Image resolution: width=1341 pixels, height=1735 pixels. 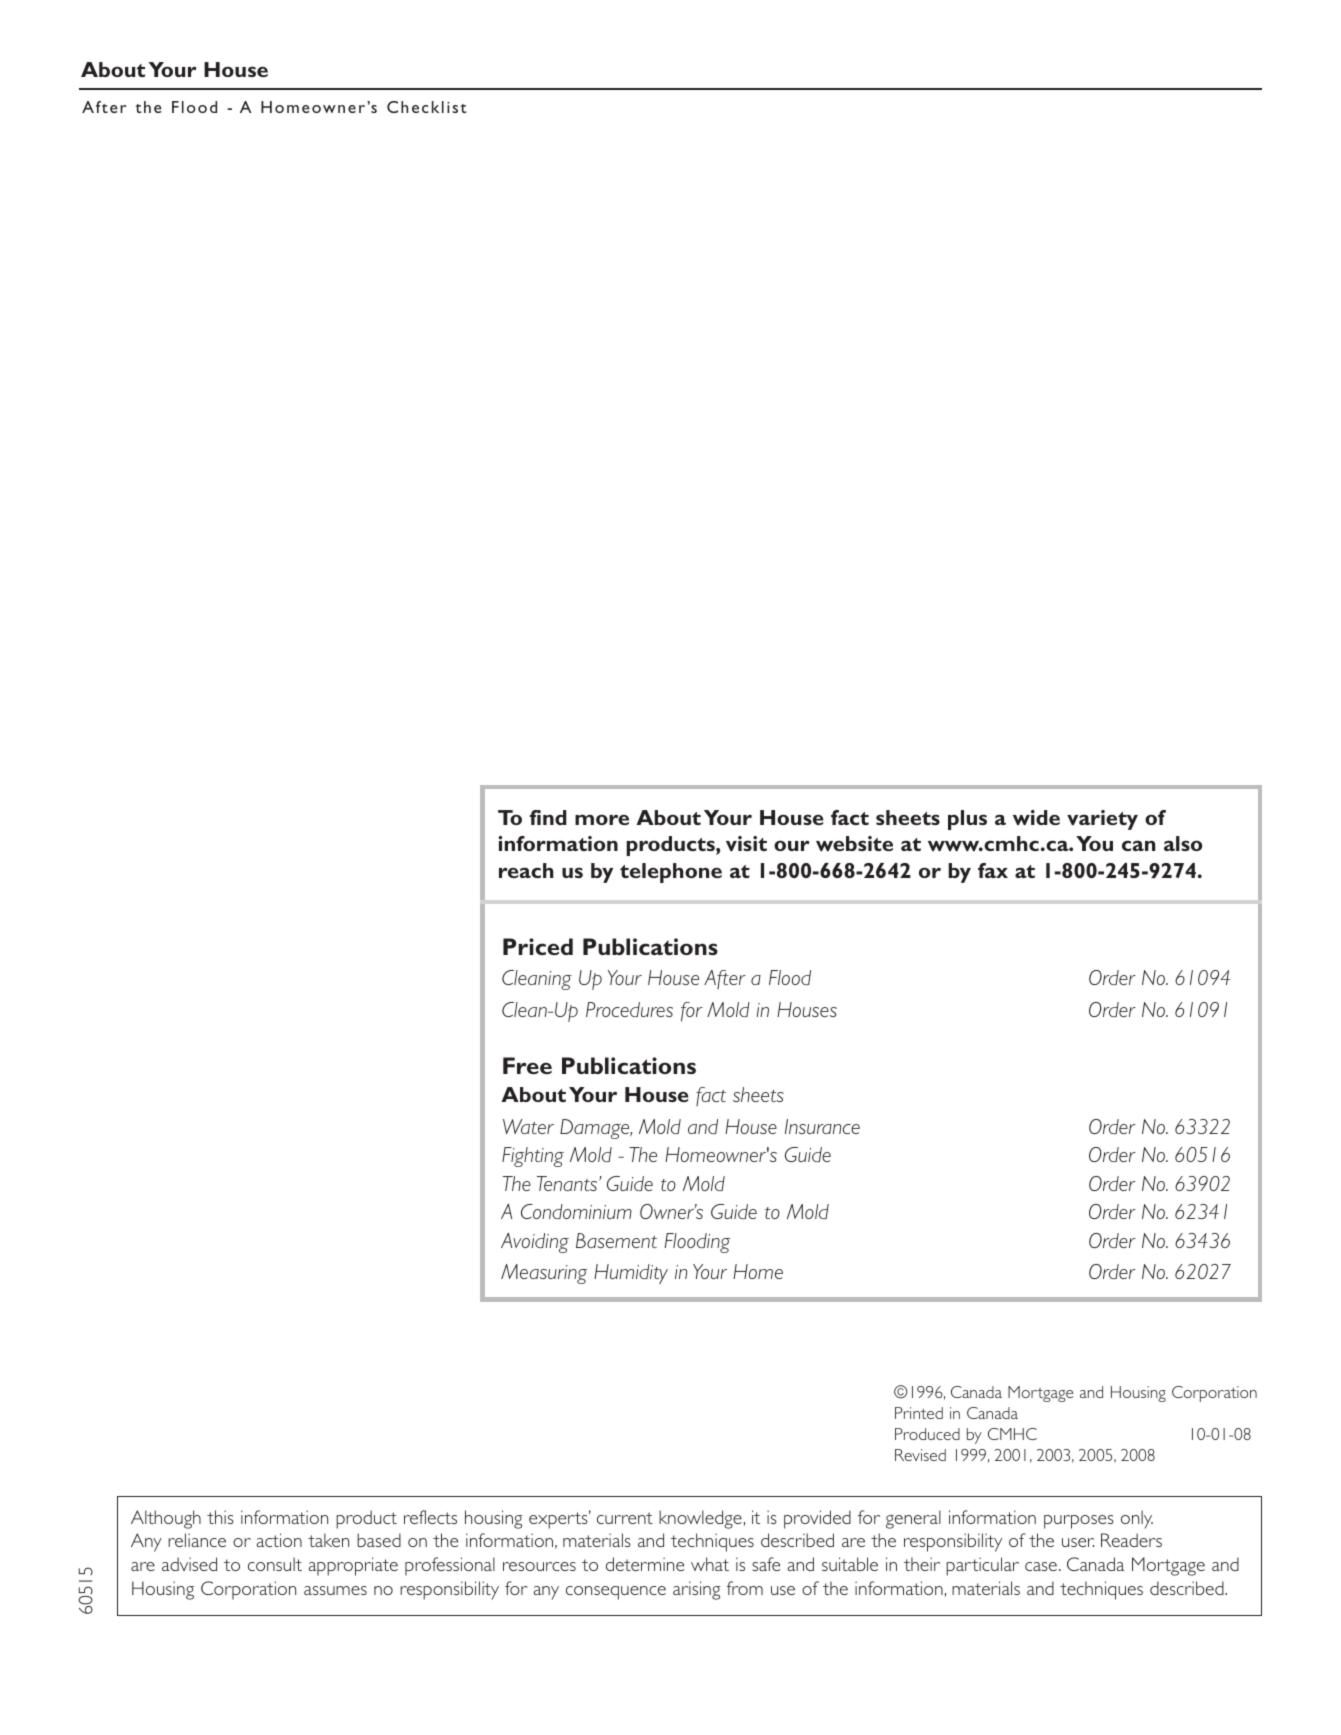 What do you see at coordinates (671, 873) in the document?
I see `telephone` at bounding box center [671, 873].
